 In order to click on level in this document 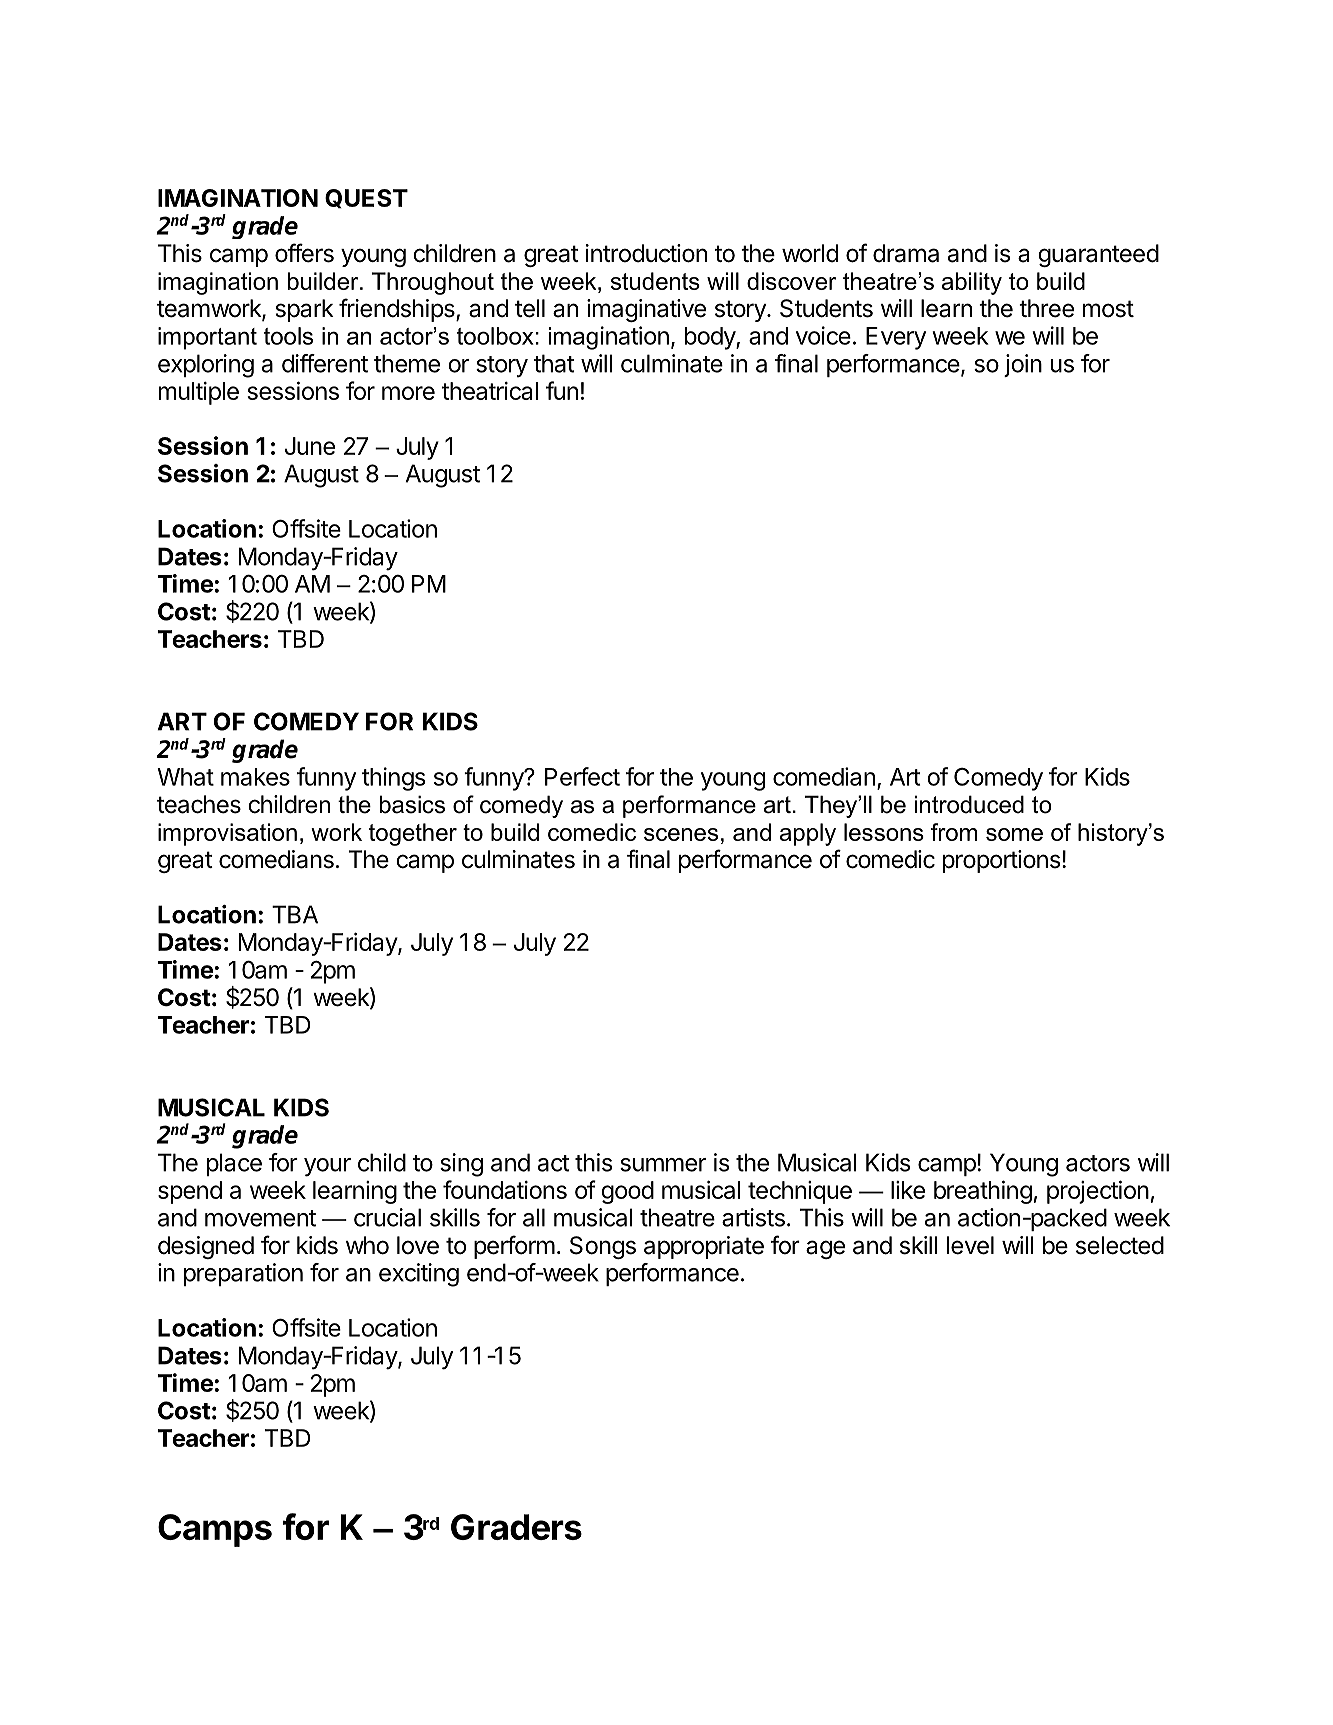, I will do `click(970, 1245)`.
